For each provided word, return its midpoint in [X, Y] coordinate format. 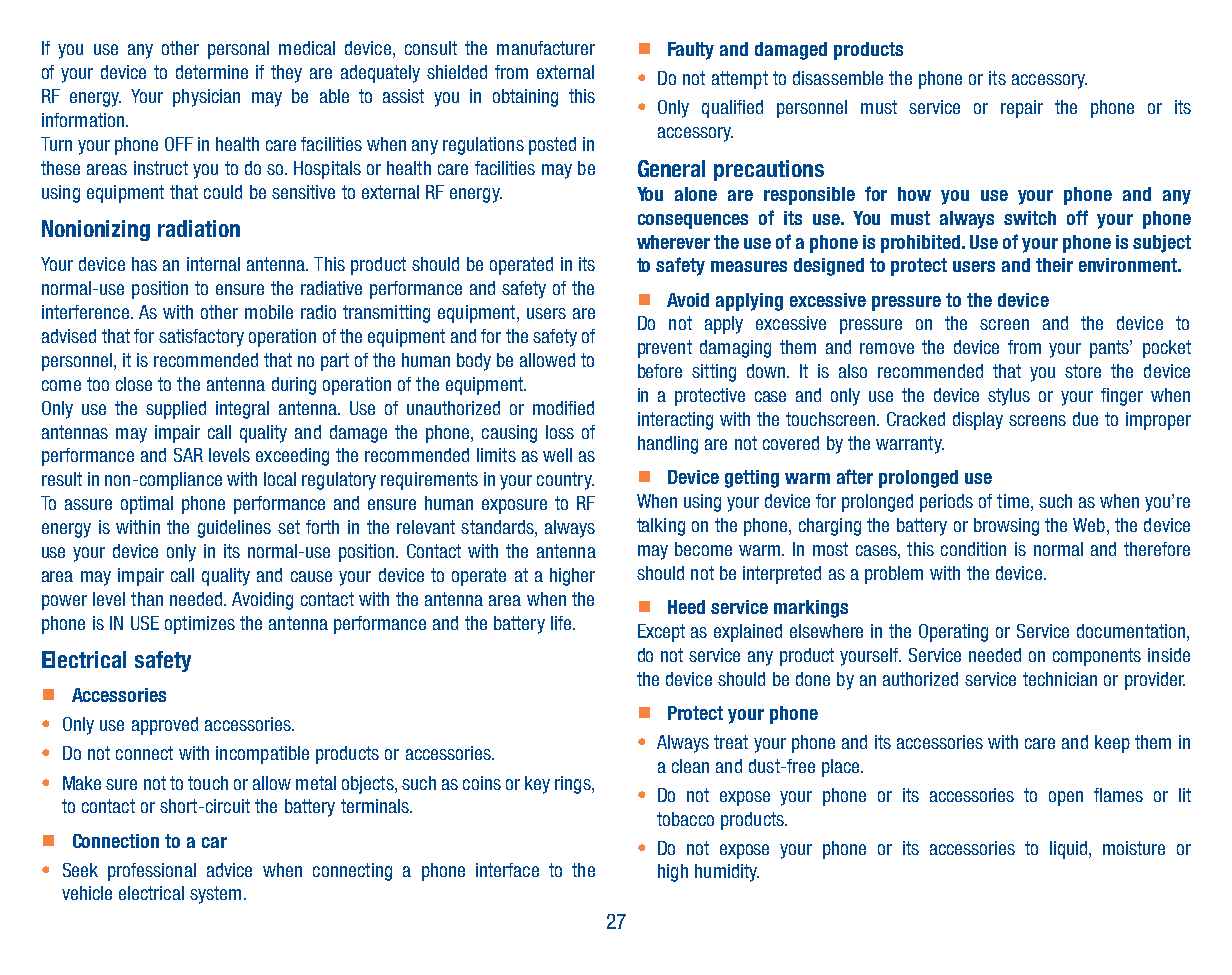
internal [213, 264]
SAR [188, 455]
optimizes [200, 625]
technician [1060, 679]
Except [661, 633]
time [1014, 502]
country [565, 481]
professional [152, 872]
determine [212, 72]
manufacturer [546, 48]
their [1054, 265]
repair [1022, 109]
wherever [673, 242]
